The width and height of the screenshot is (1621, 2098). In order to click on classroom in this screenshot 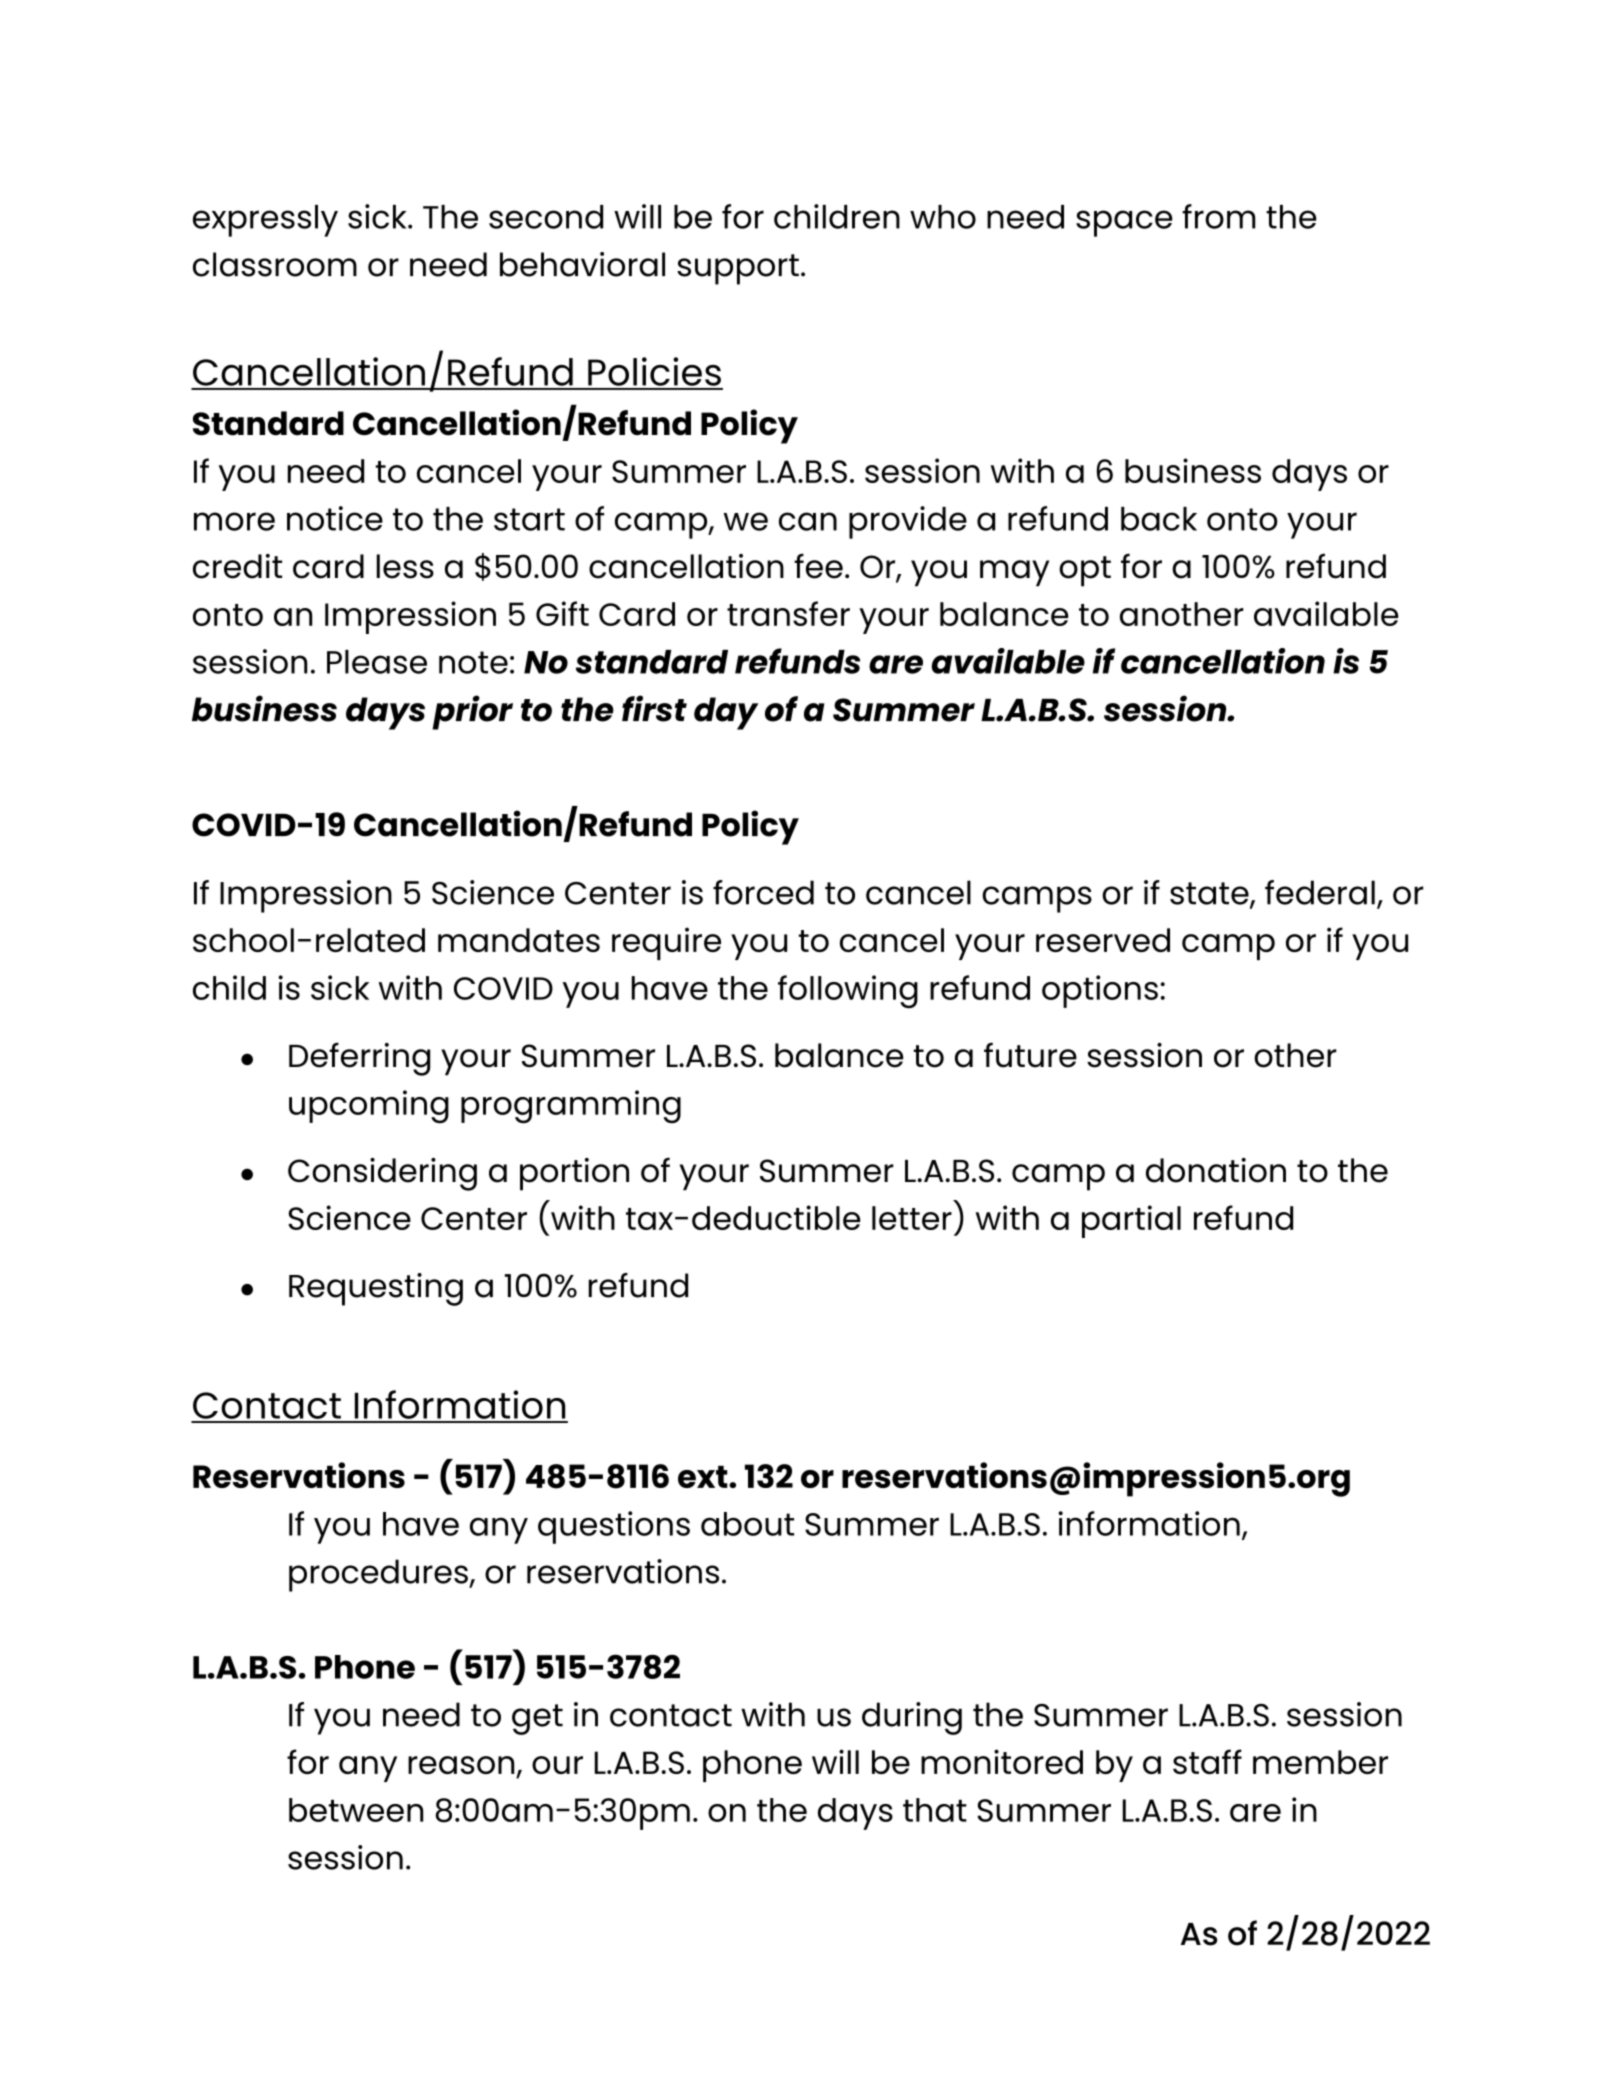, I will do `click(275, 264)`.
